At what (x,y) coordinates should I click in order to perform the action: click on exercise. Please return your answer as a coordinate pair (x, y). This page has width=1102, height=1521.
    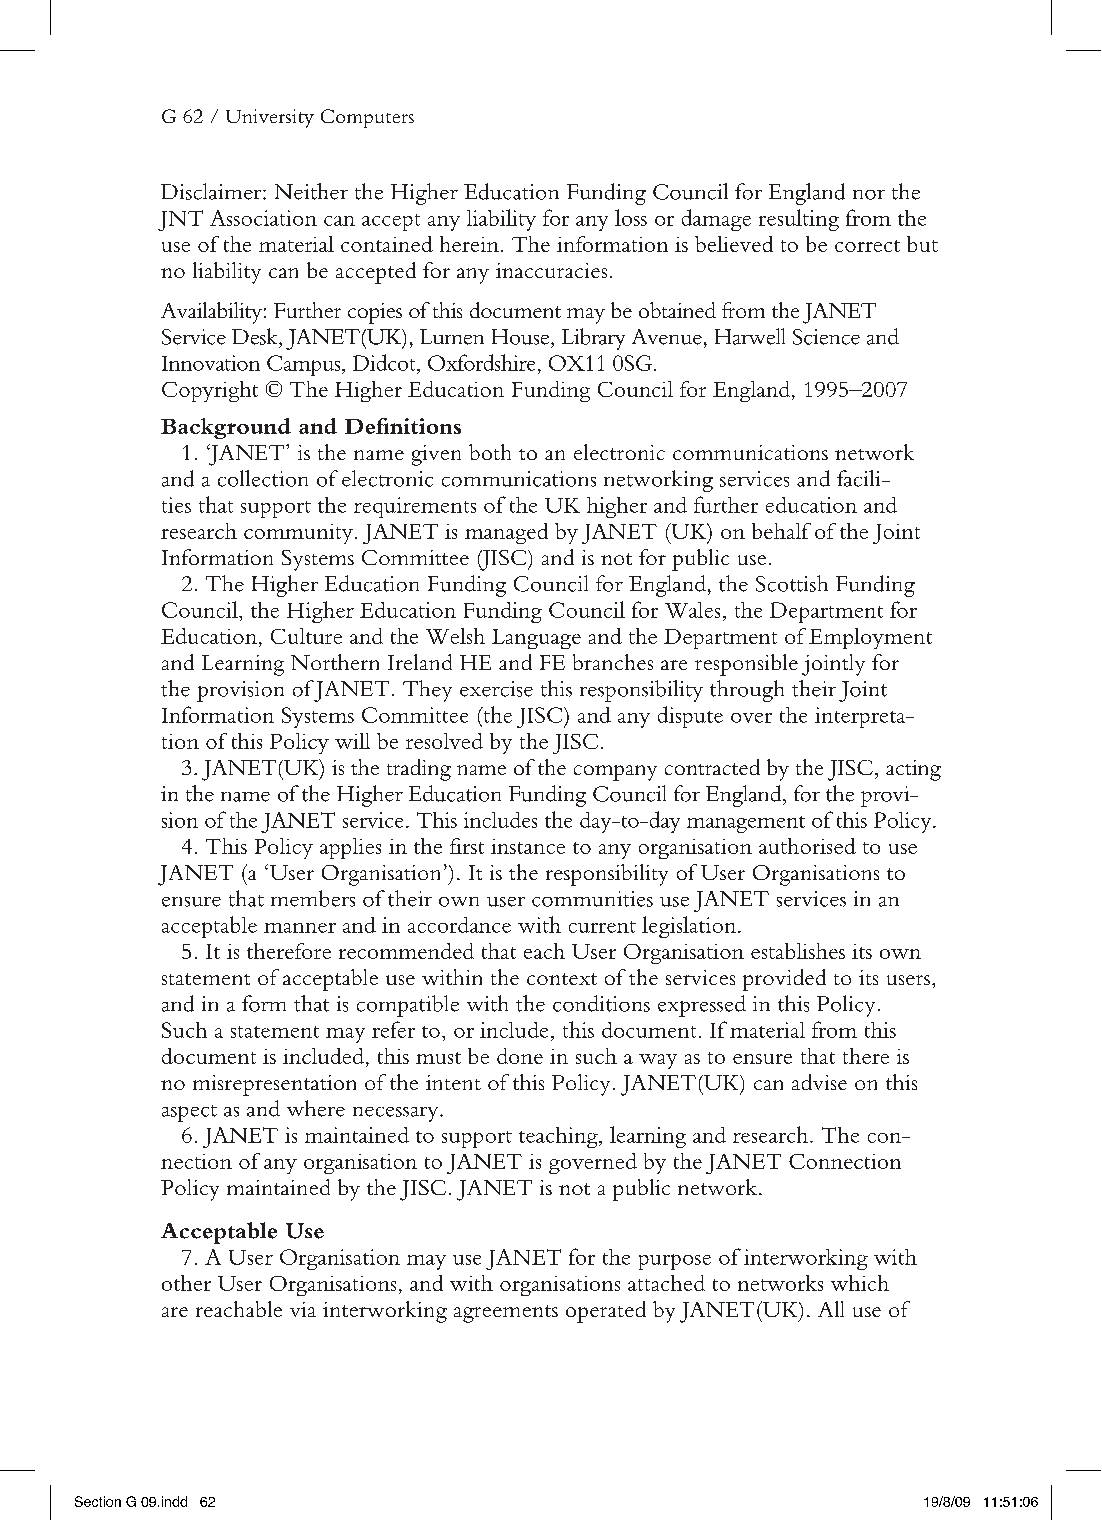
    Looking at the image, I should click on (496, 689).
